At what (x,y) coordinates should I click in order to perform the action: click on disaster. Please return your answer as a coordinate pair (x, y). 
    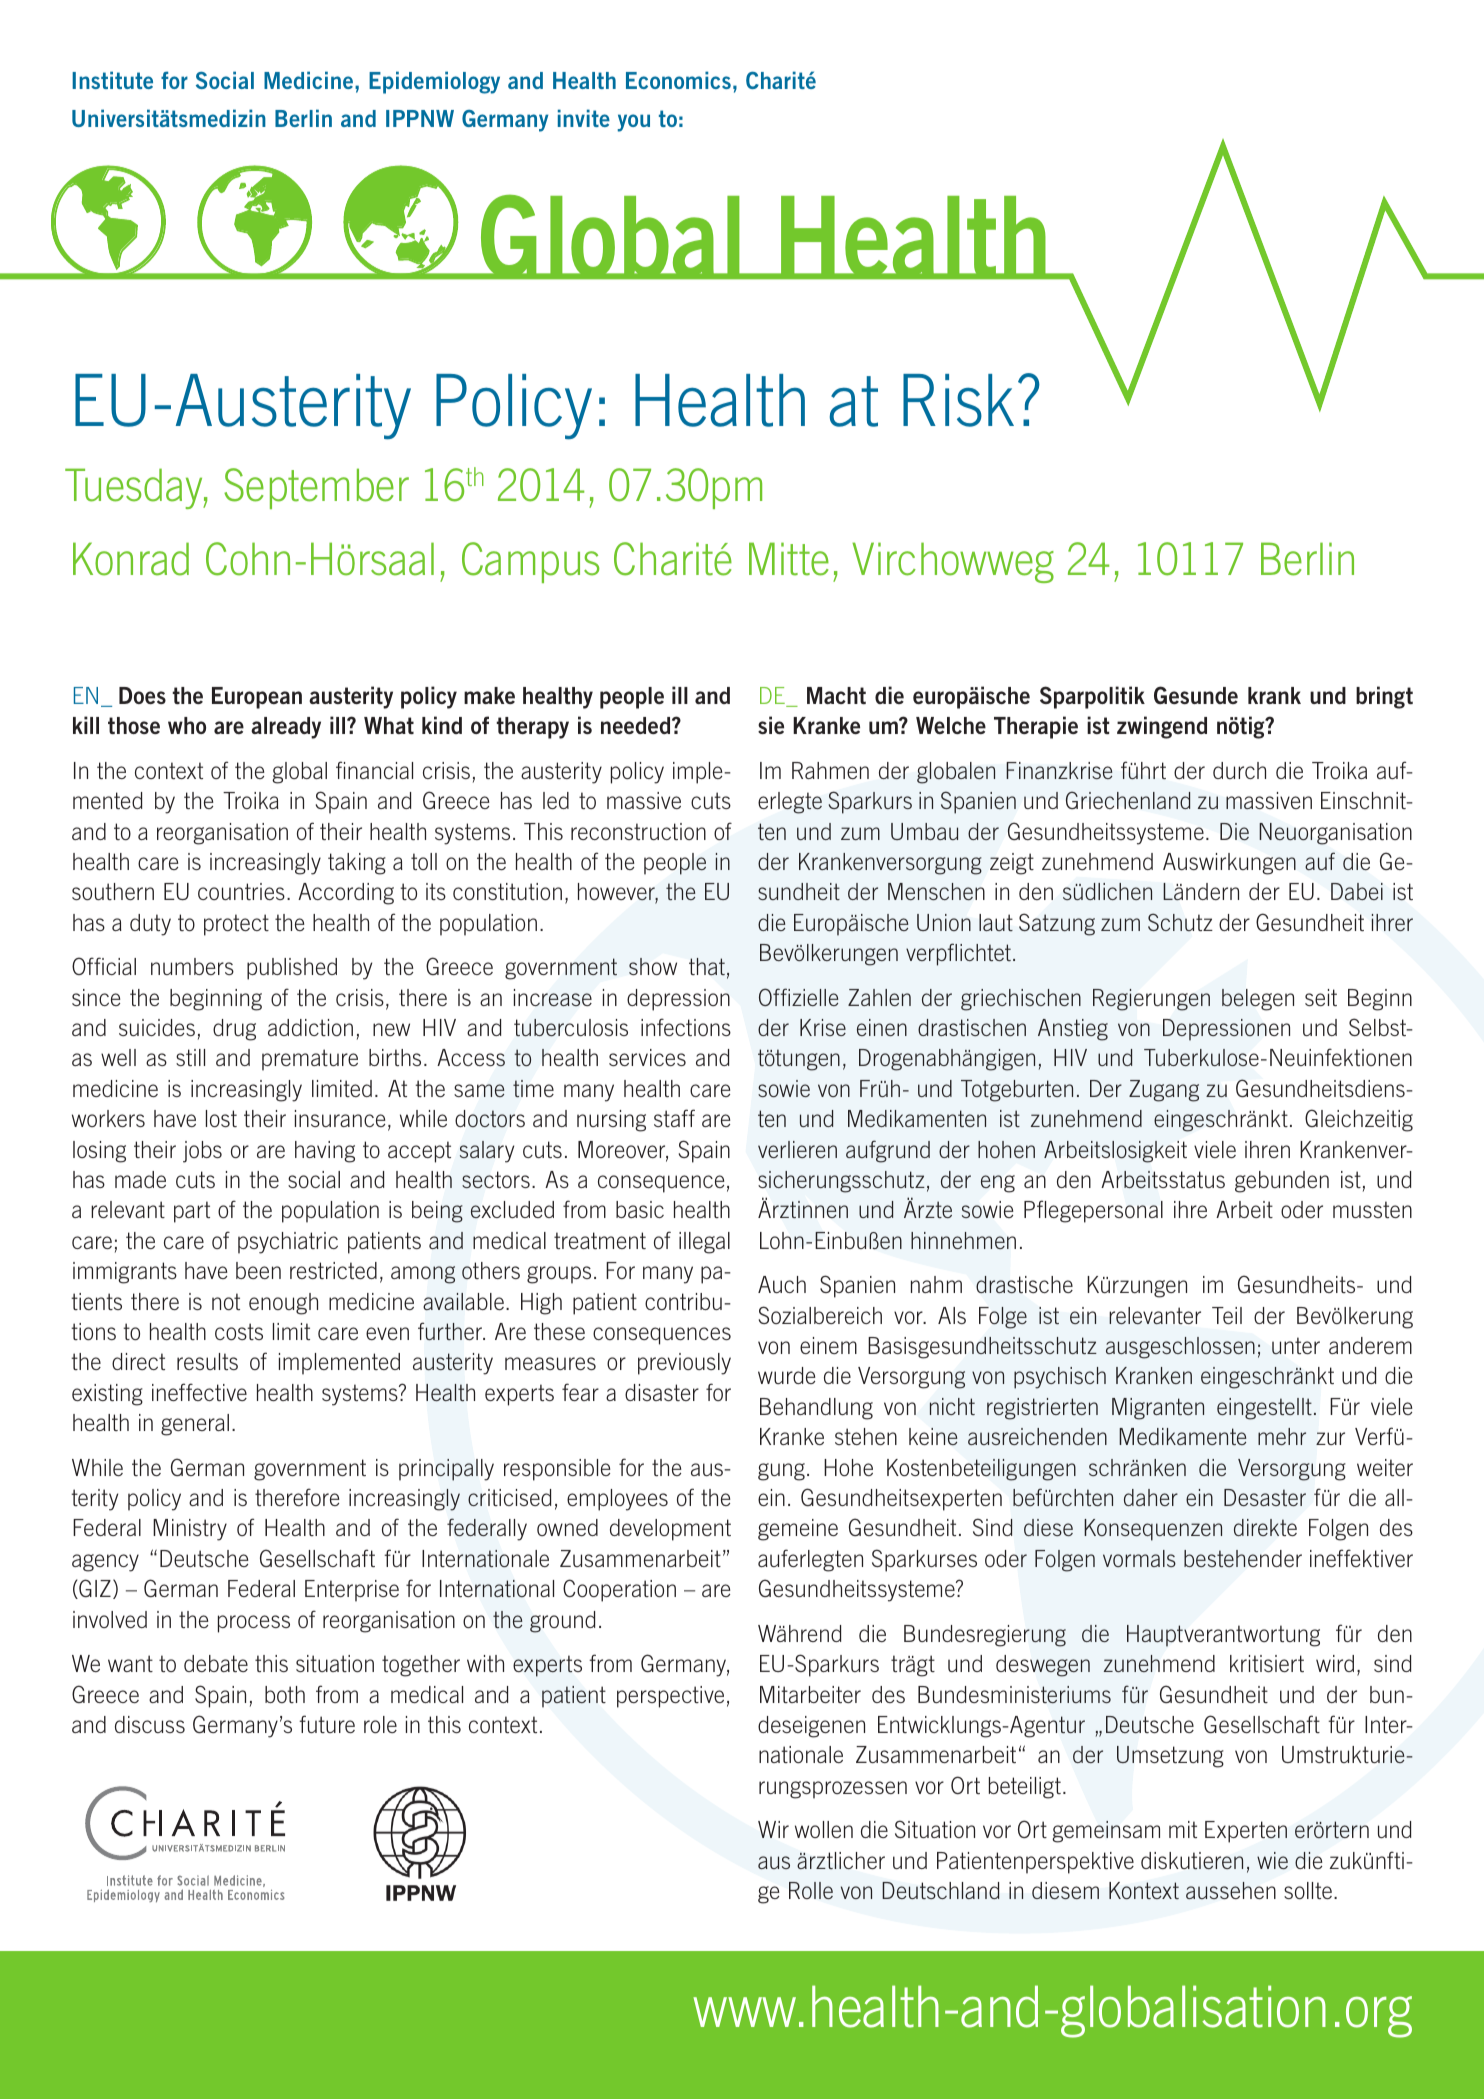
    Looking at the image, I should click on (662, 1392).
